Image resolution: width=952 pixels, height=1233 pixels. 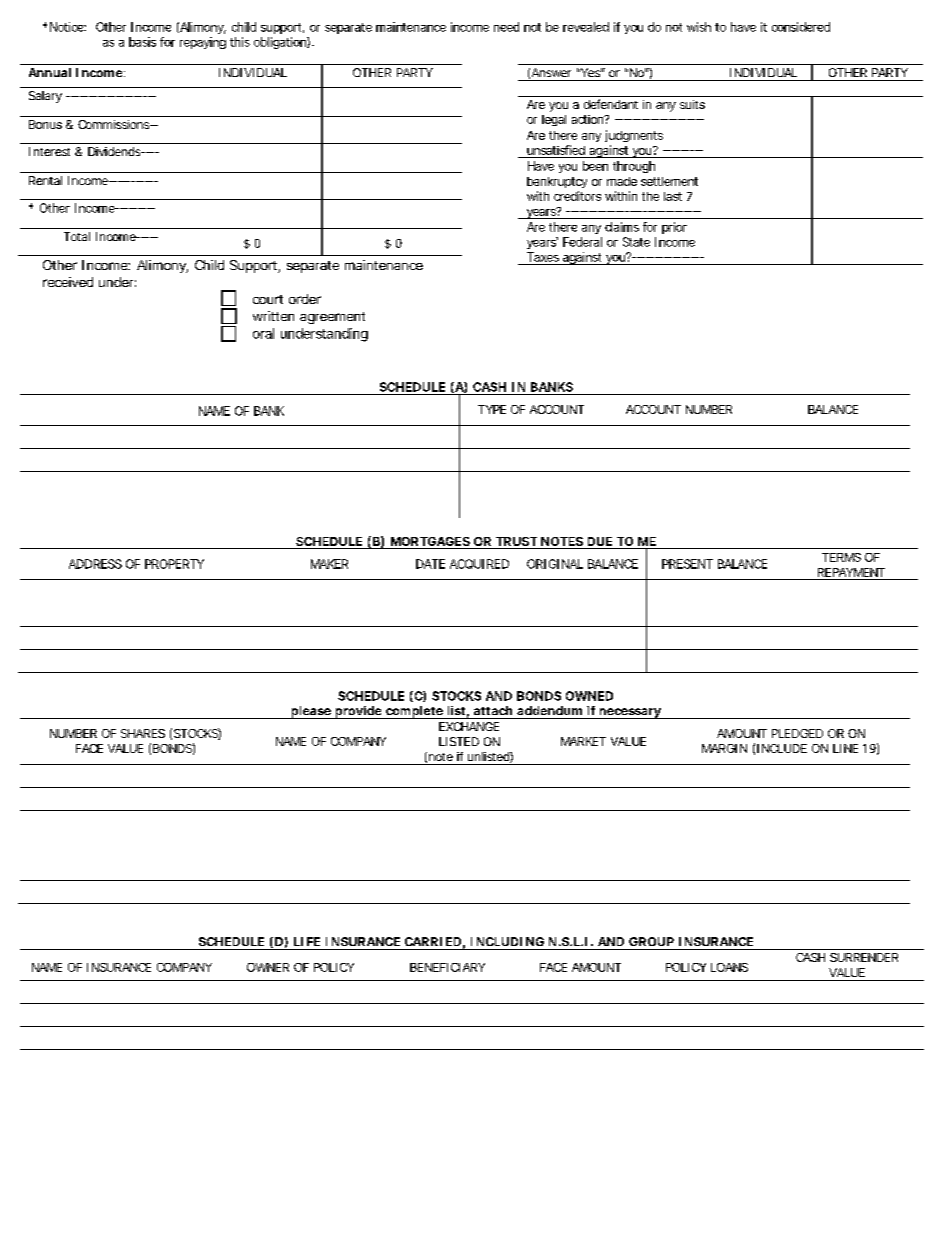 I want to click on Federal, so click(x=582, y=242).
